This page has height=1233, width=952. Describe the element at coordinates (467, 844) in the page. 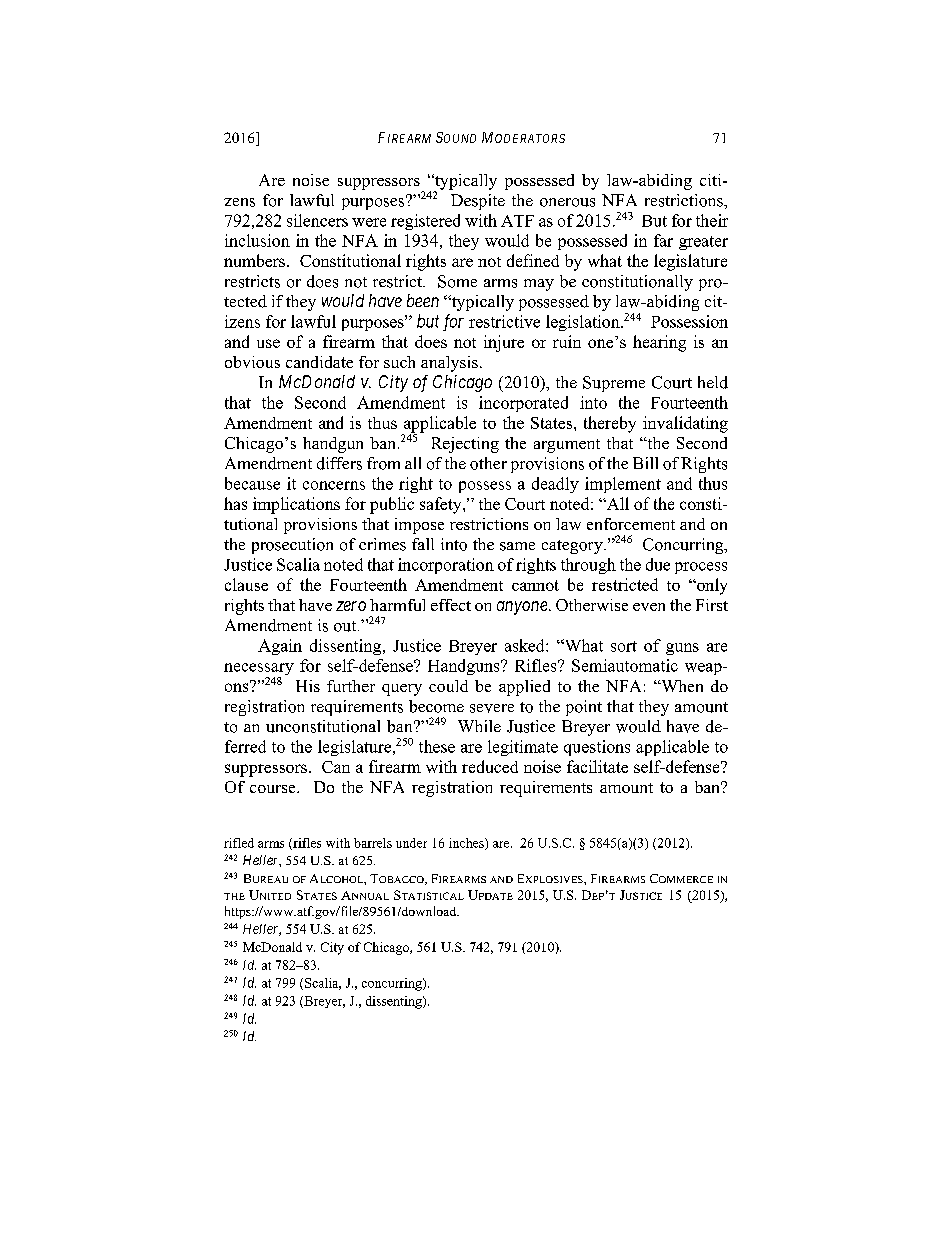

I see `inches` at that location.
